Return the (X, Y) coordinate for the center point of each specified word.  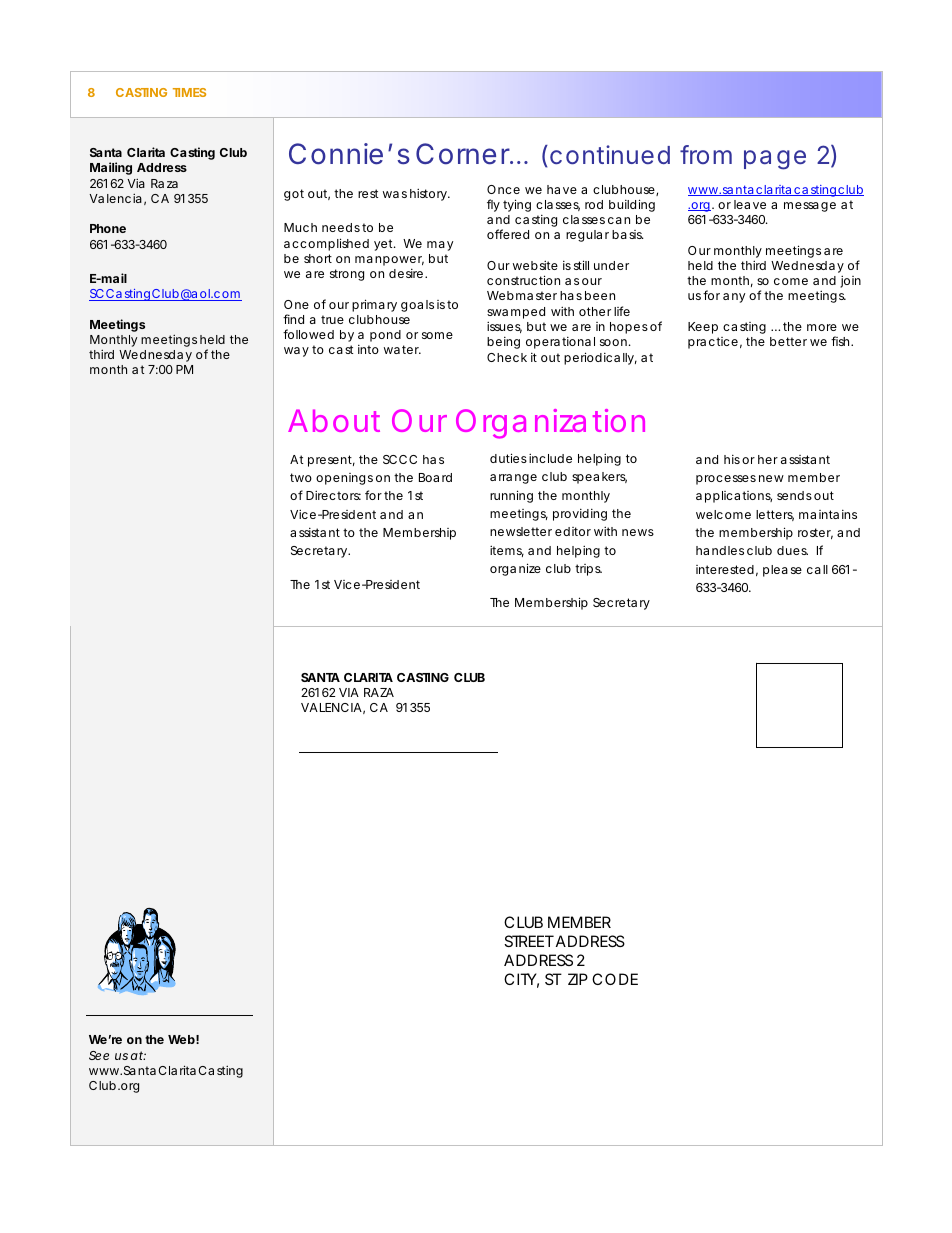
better (788, 341)
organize (515, 569)
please (782, 571)
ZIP (578, 979)
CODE (615, 979)
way (296, 352)
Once (503, 189)
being (503, 343)
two (301, 477)
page (775, 160)
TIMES (189, 92)
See (99, 1055)
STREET (529, 941)
